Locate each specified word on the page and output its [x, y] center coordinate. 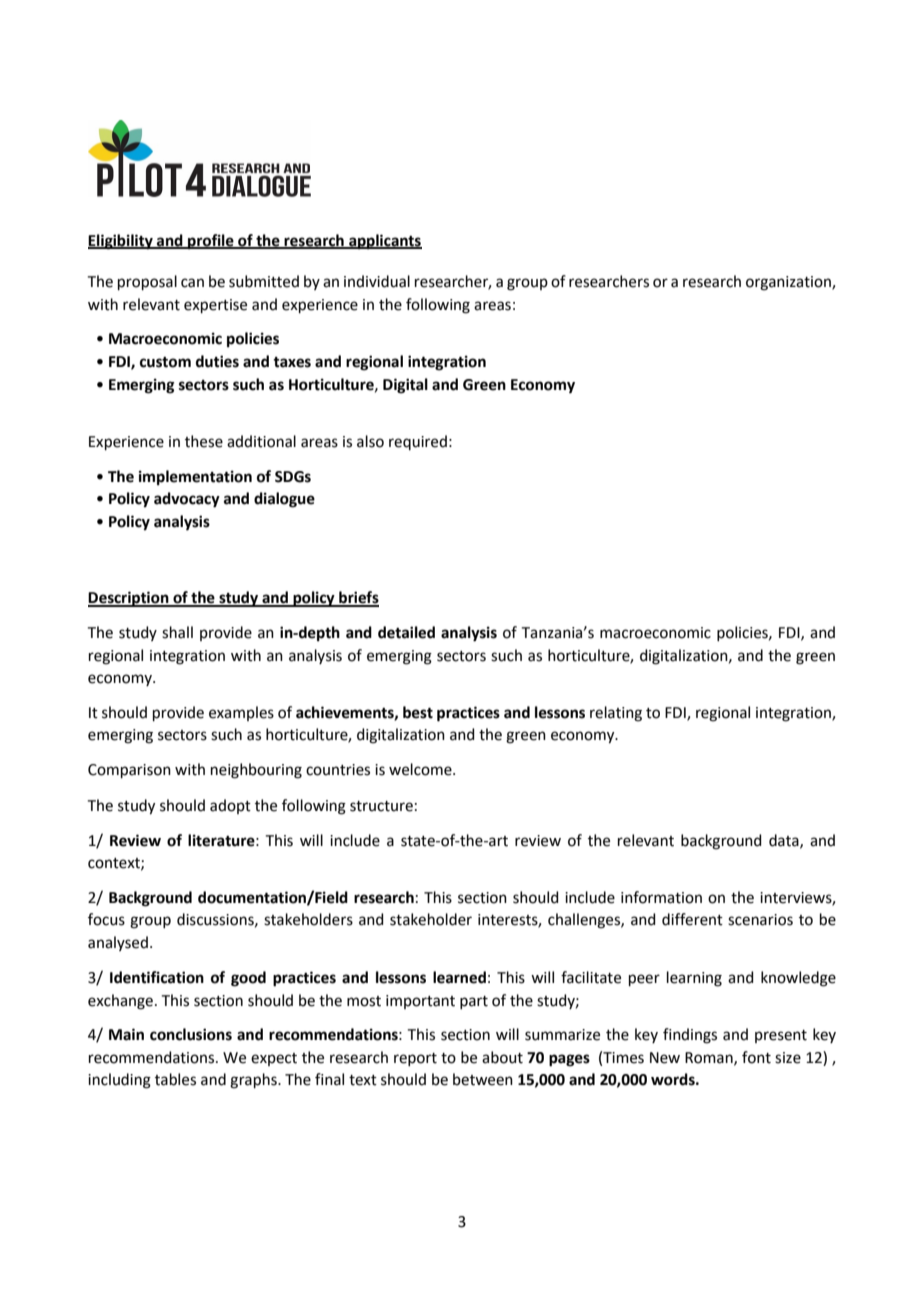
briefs [358, 598]
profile [211, 242]
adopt [230, 806]
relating [616, 714]
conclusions [191, 1034]
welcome [421, 769]
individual [377, 281]
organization [789, 283]
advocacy [187, 500]
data [785, 841]
